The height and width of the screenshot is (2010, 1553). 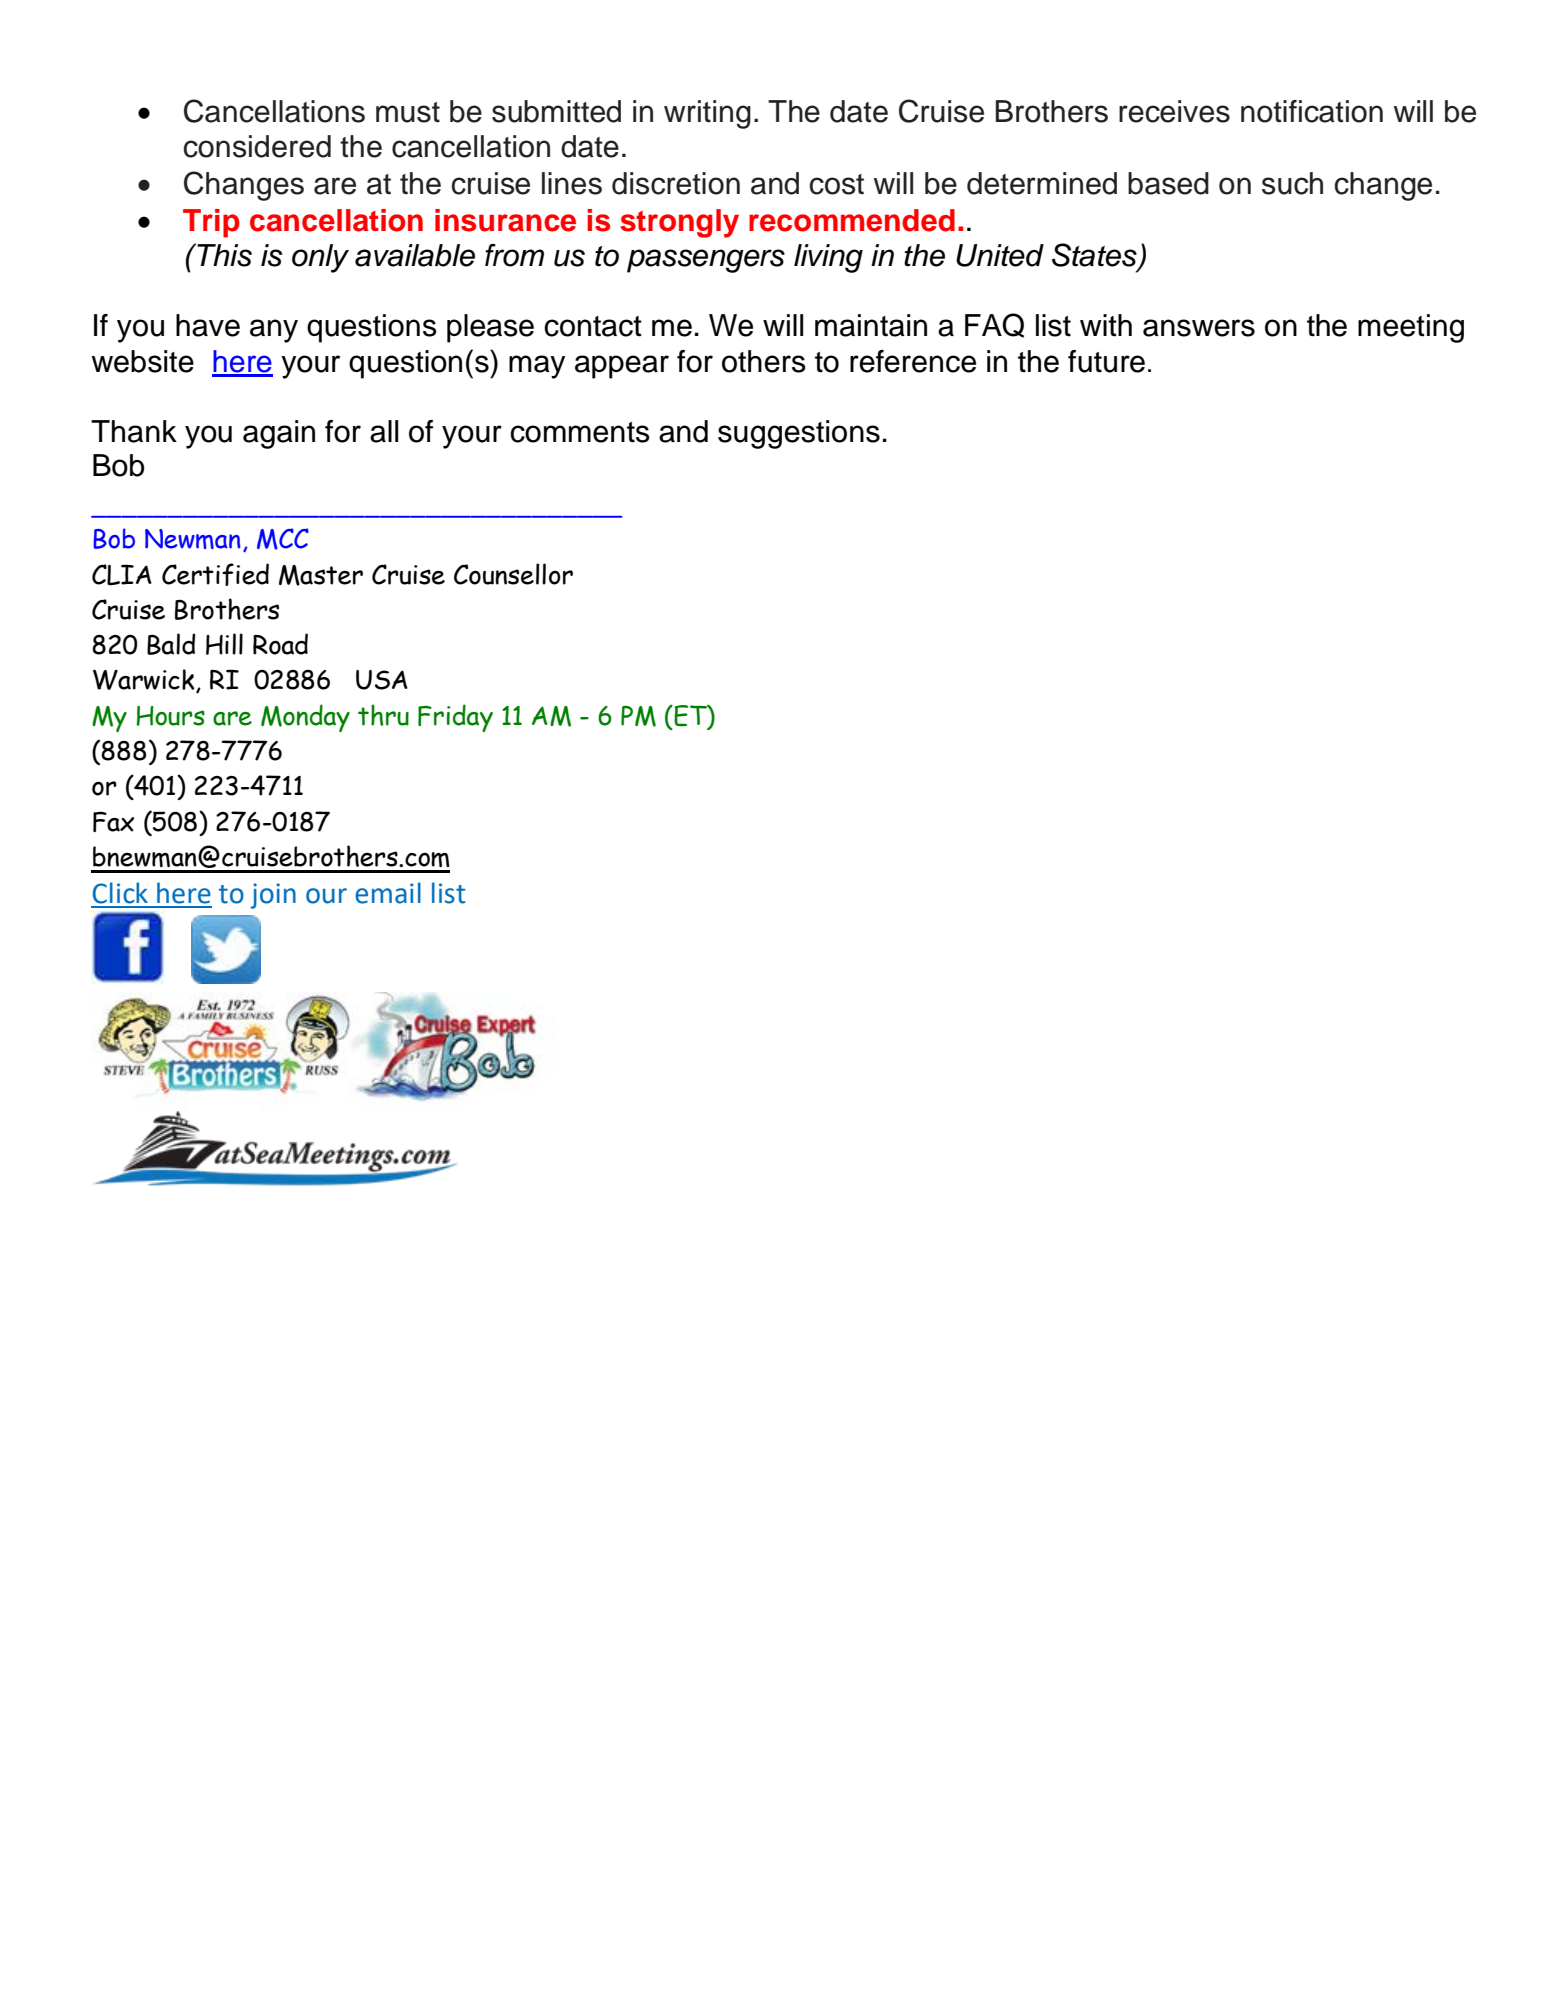 What do you see at coordinates (257, 146) in the screenshot?
I see `considered` at bounding box center [257, 146].
